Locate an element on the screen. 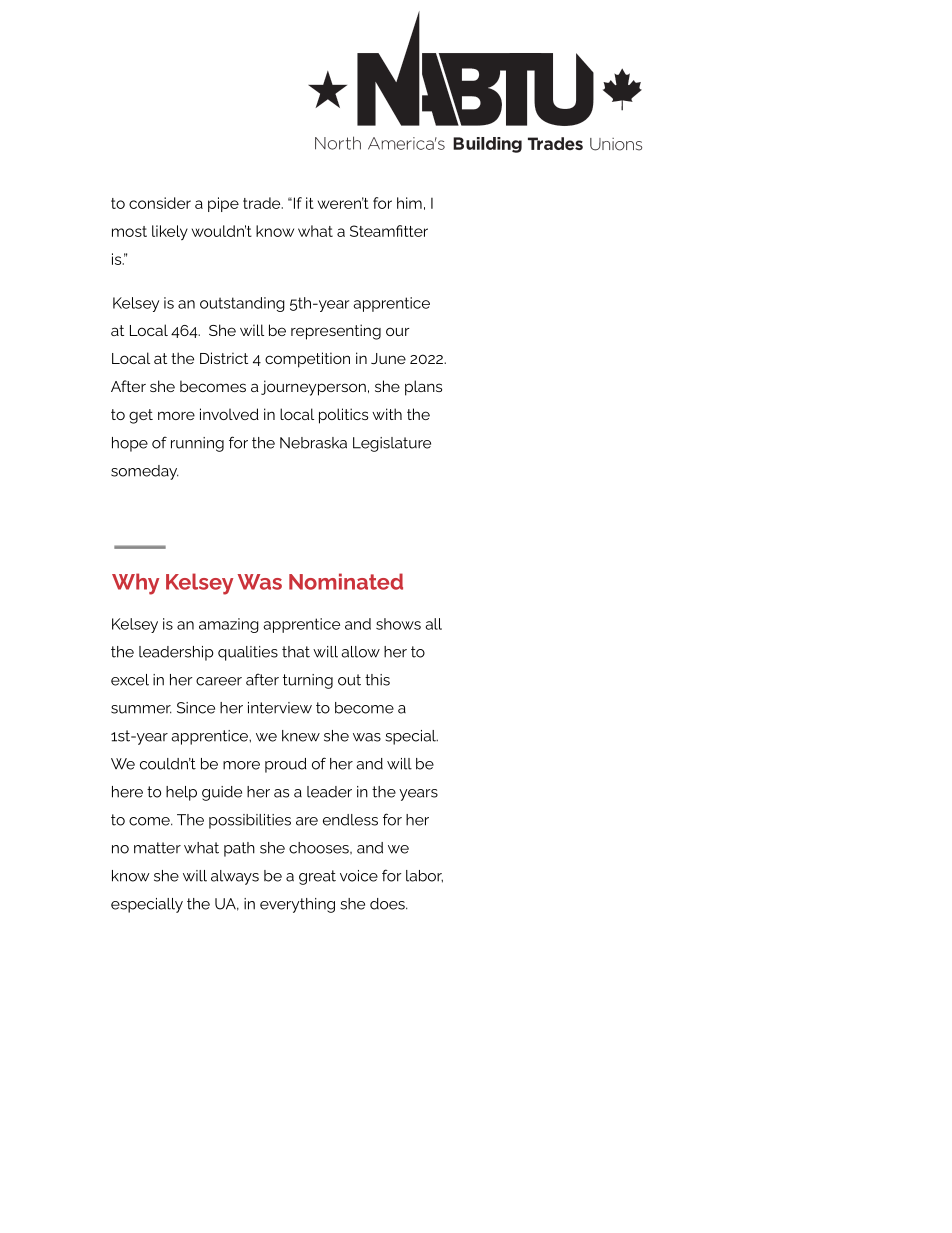  everything is located at coordinates (297, 905).
